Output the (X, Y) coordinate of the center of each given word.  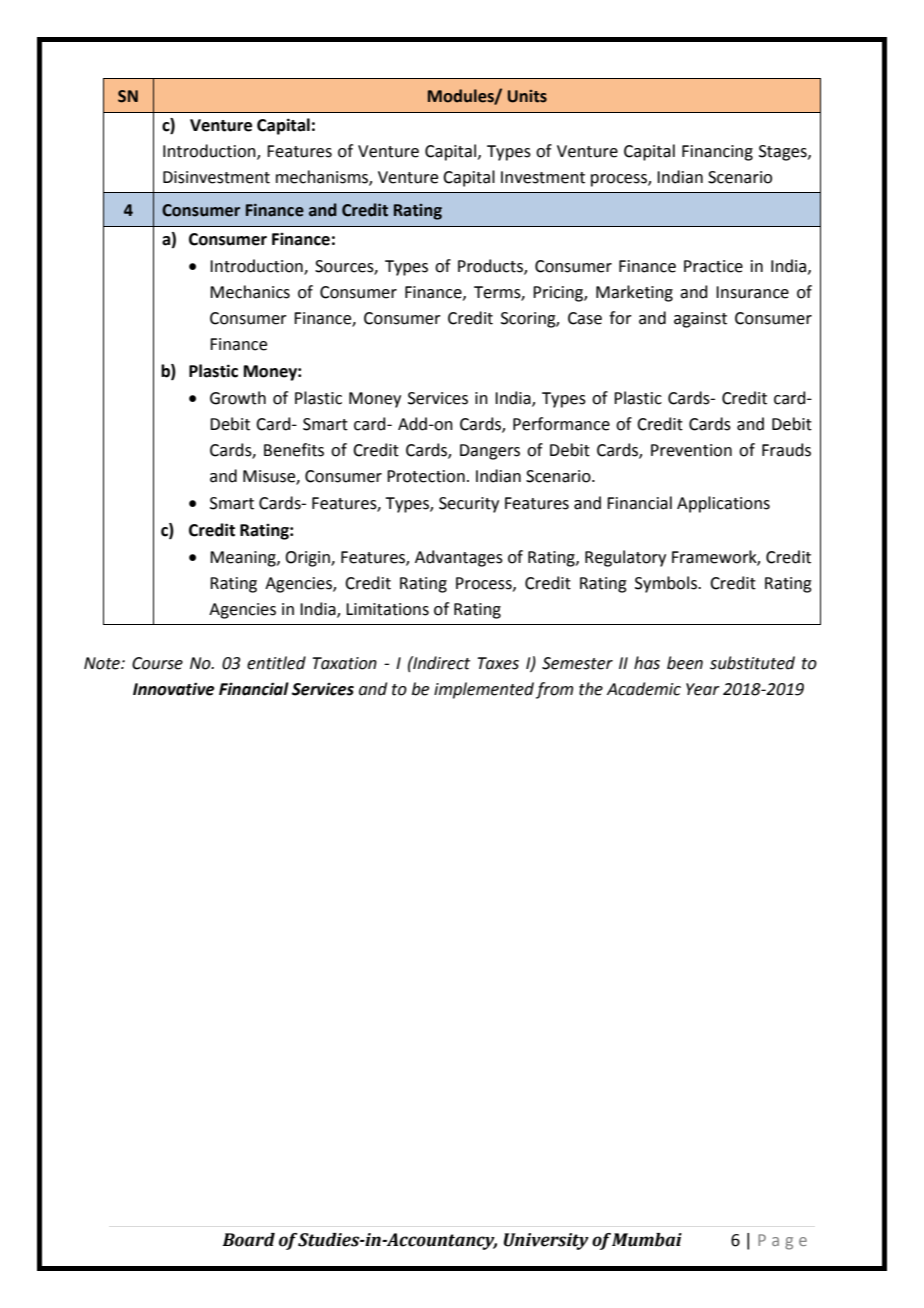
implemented (484, 690)
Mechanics (250, 292)
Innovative (174, 689)
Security (469, 505)
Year (703, 689)
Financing (717, 153)
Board (248, 1240)
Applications (723, 504)
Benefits (294, 450)
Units (527, 96)
